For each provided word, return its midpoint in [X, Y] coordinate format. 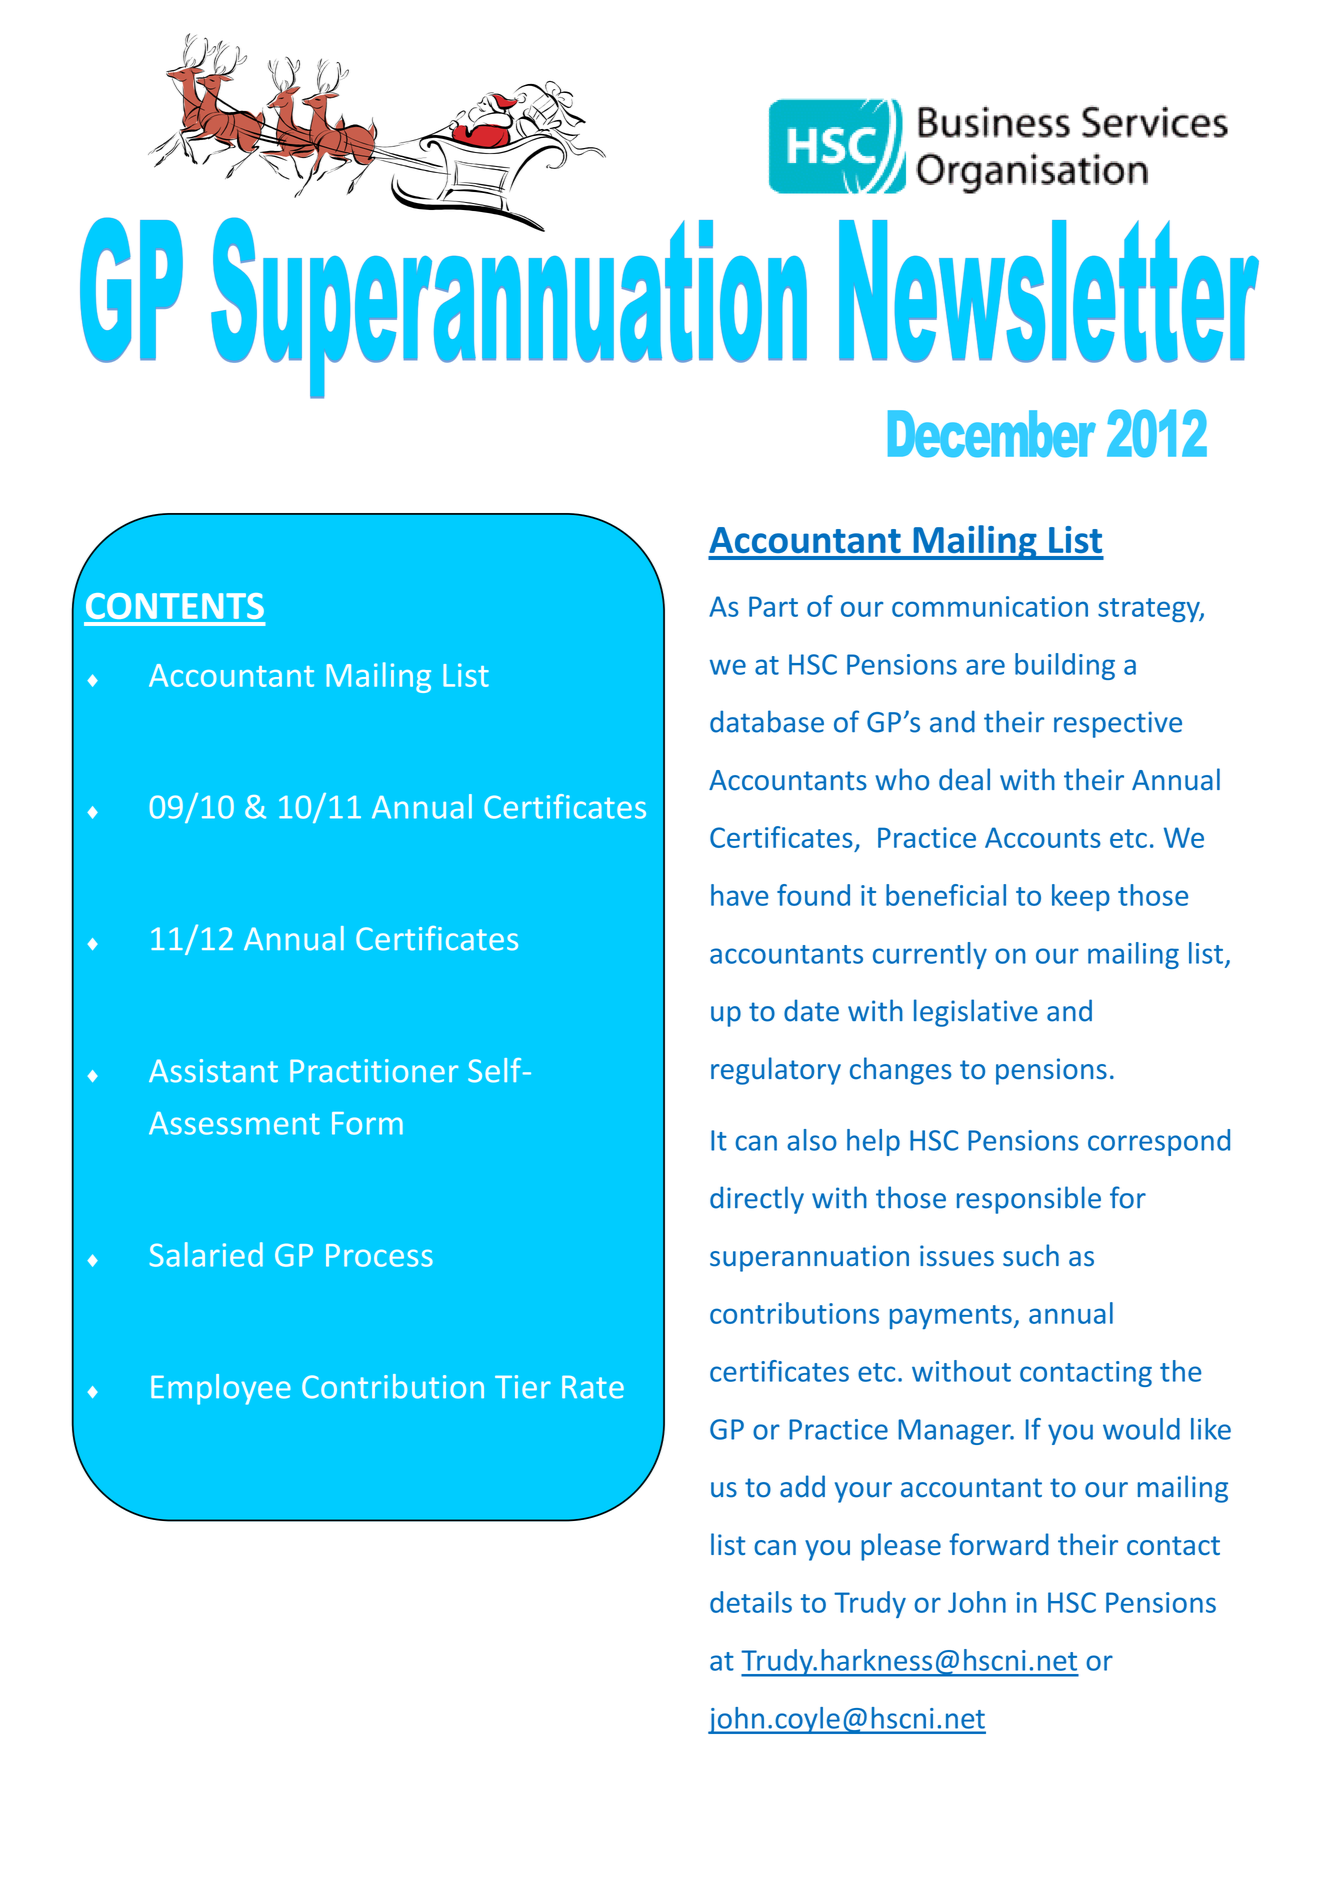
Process [379, 1255]
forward [999, 1544]
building [1065, 666]
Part [773, 606]
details [751, 1602]
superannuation [809, 1258]
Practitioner [374, 1071]
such [1031, 1255]
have [740, 895]
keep [1081, 897]
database [767, 721]
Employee [221, 1389]
